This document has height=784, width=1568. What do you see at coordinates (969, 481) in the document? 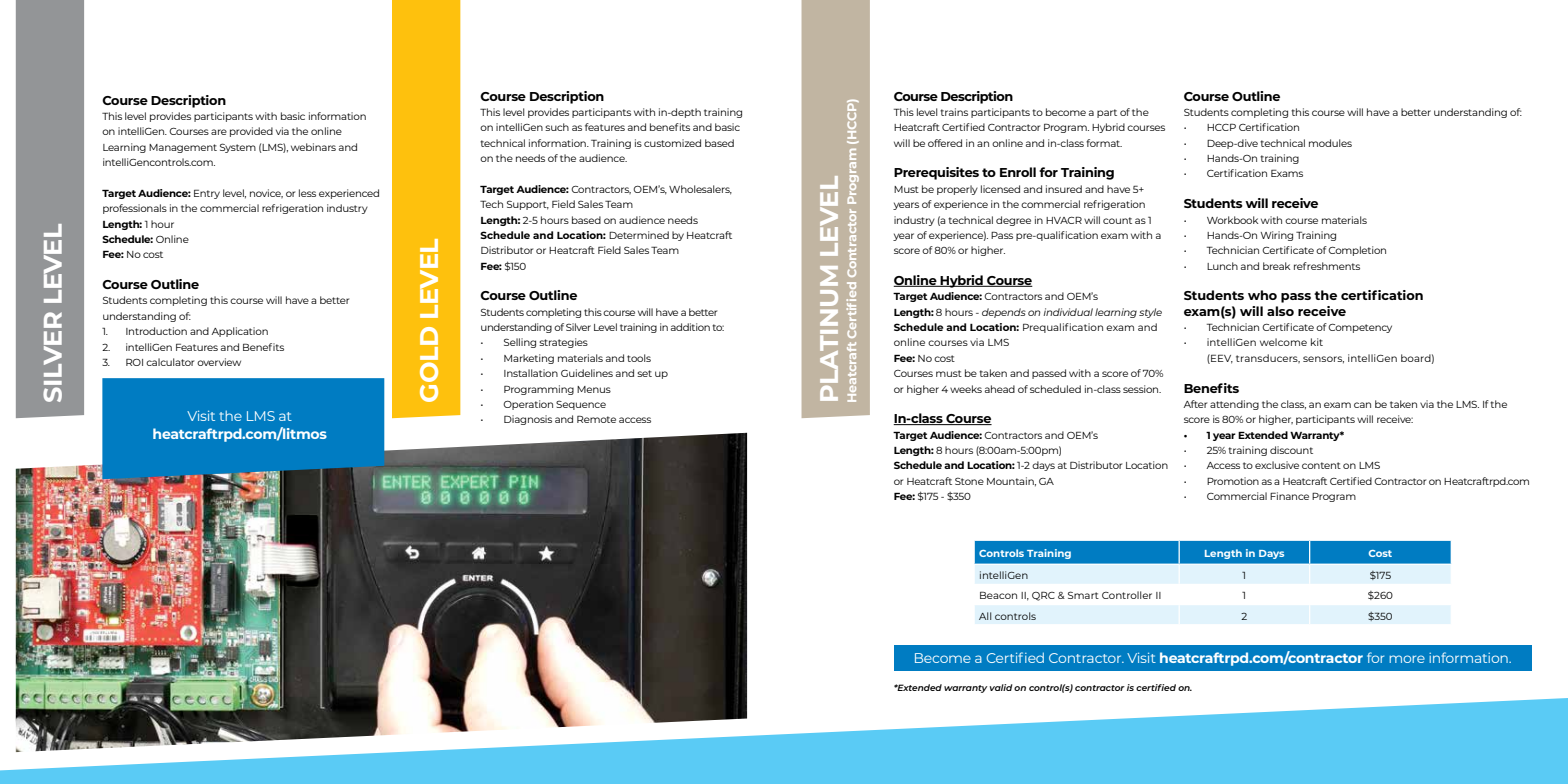
I see `Stone` at bounding box center [969, 481].
